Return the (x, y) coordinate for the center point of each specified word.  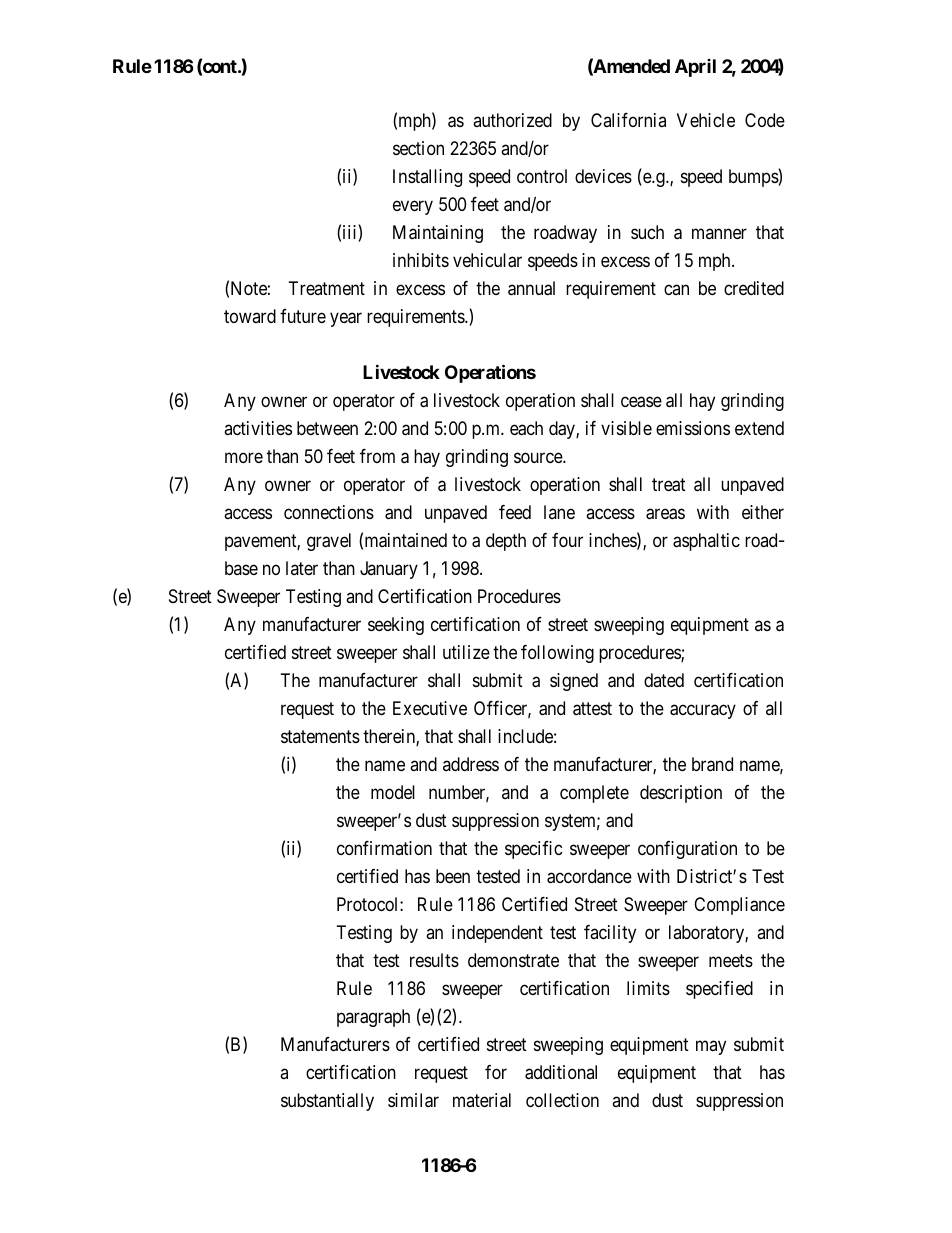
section (418, 148)
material (482, 1100)
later (302, 568)
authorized (512, 120)
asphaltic (706, 542)
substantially (327, 1102)
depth (506, 542)
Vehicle (706, 120)
